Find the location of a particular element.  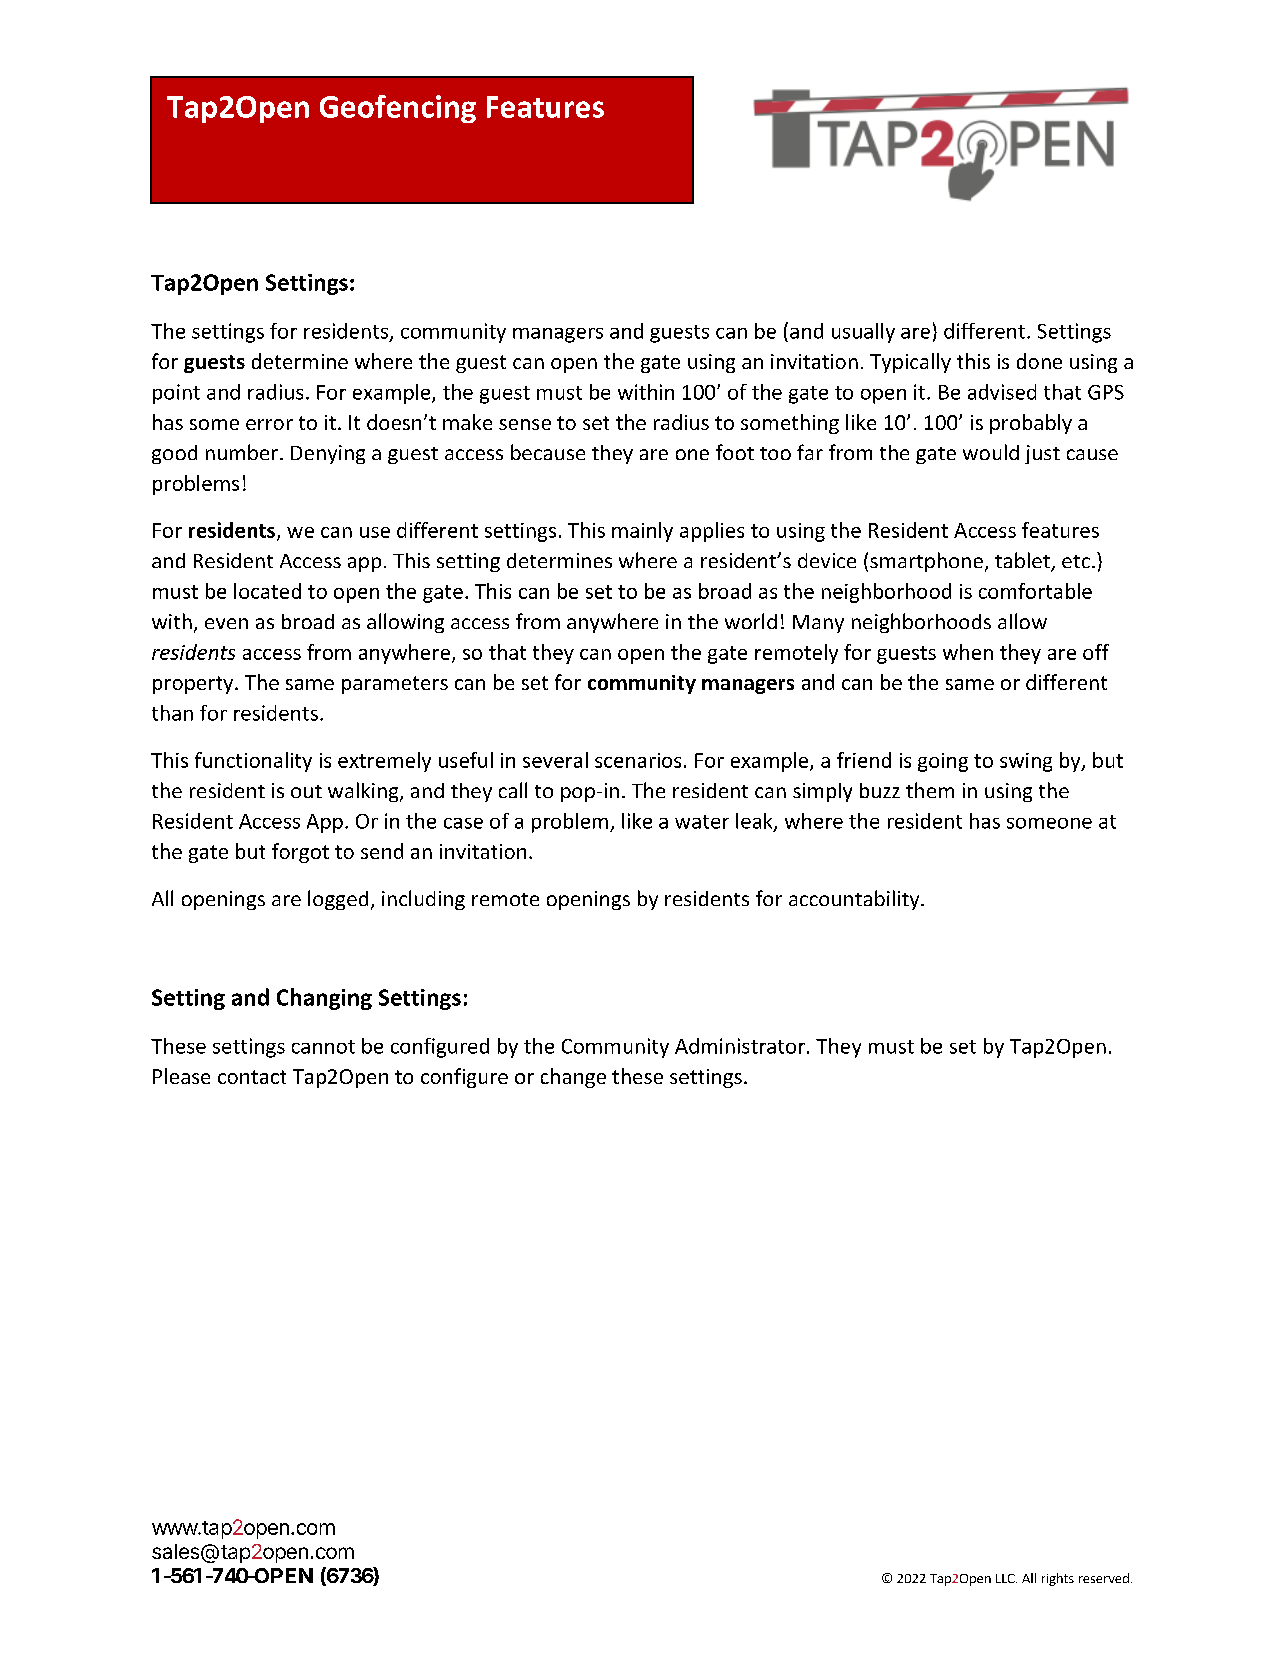

forgot is located at coordinates (300, 853).
